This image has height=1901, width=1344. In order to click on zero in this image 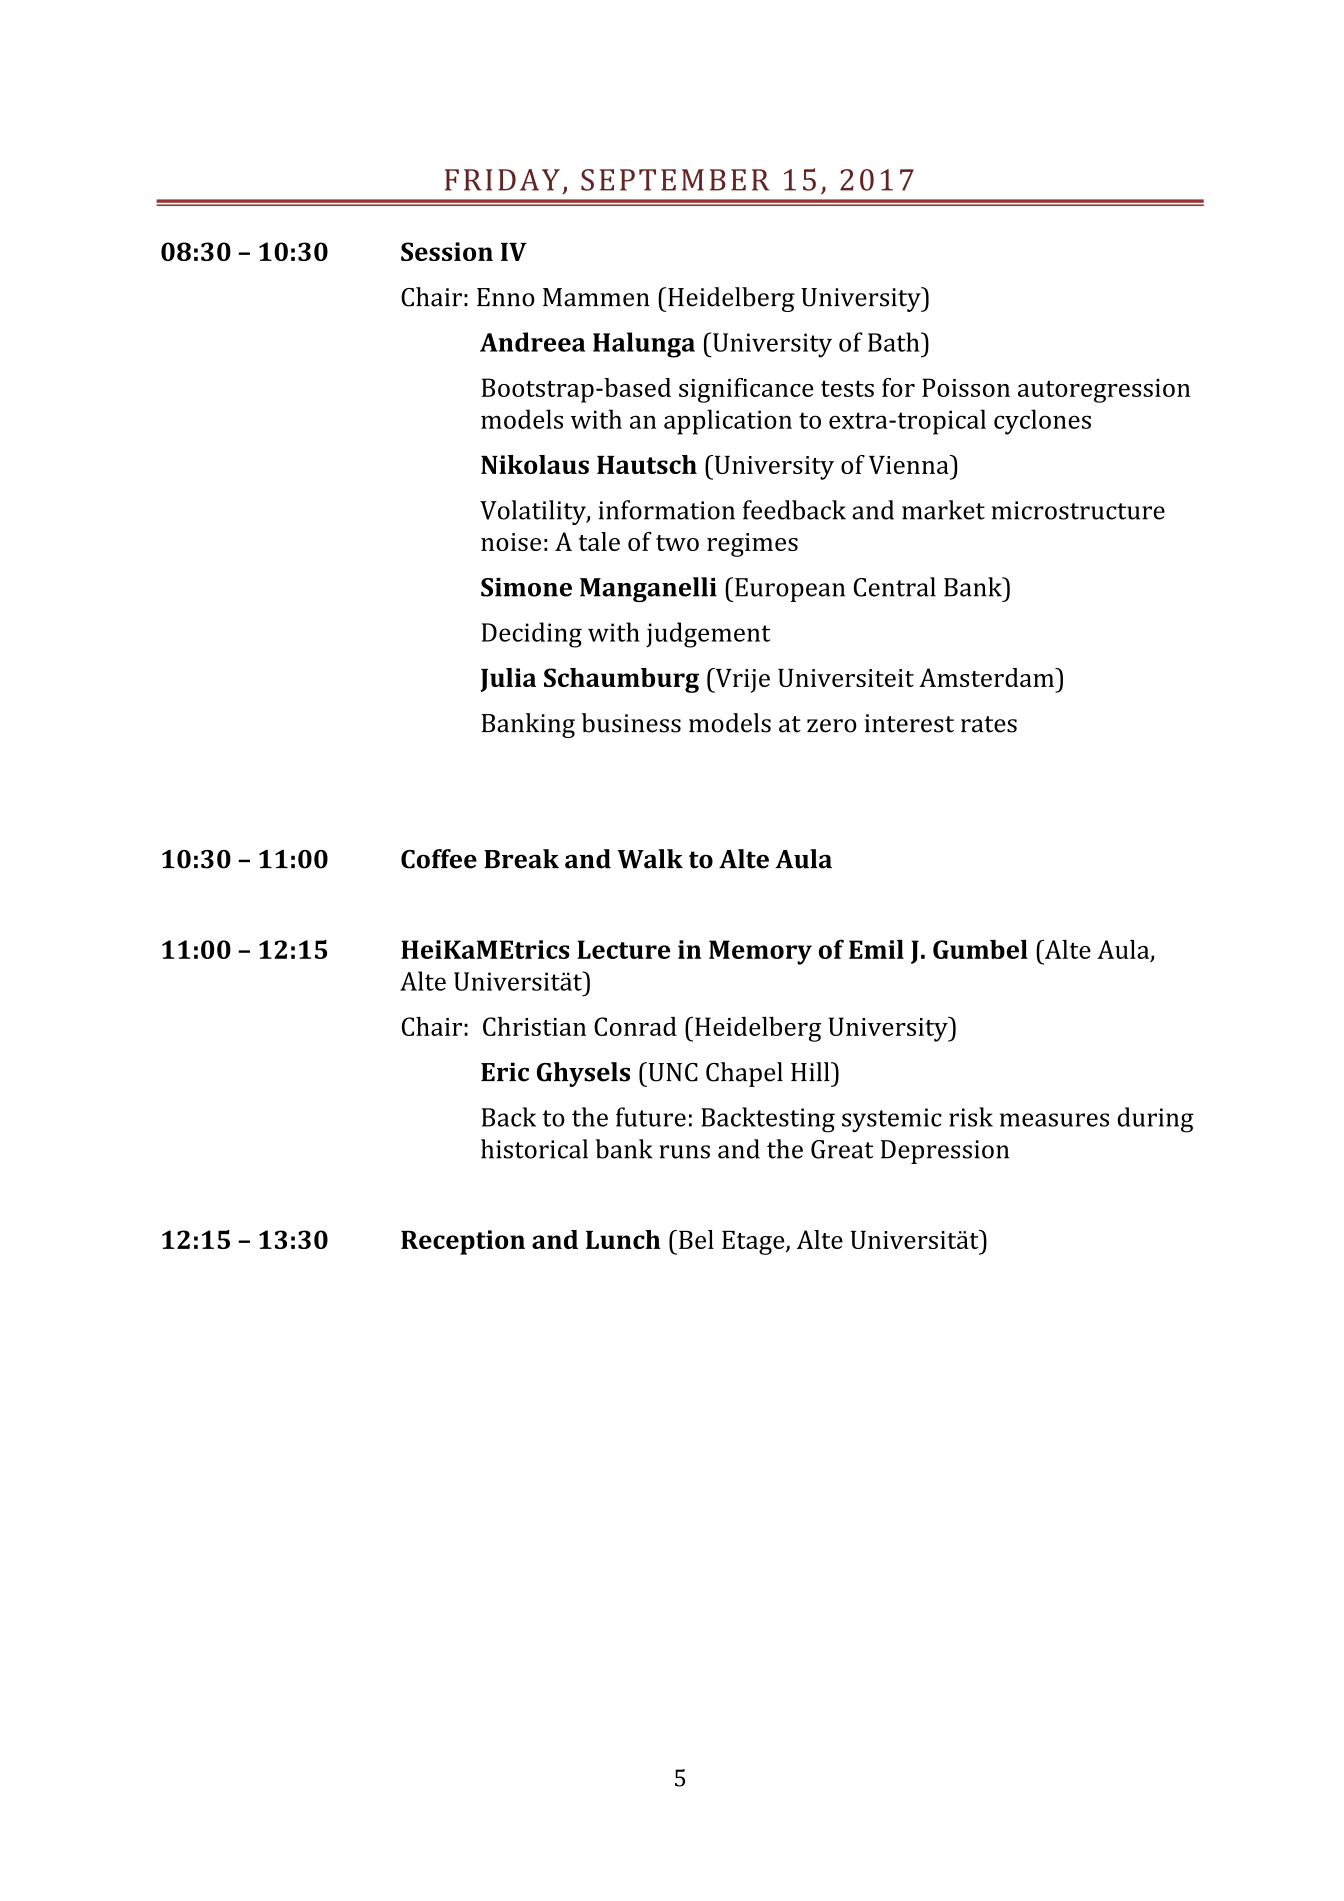, I will do `click(832, 726)`.
